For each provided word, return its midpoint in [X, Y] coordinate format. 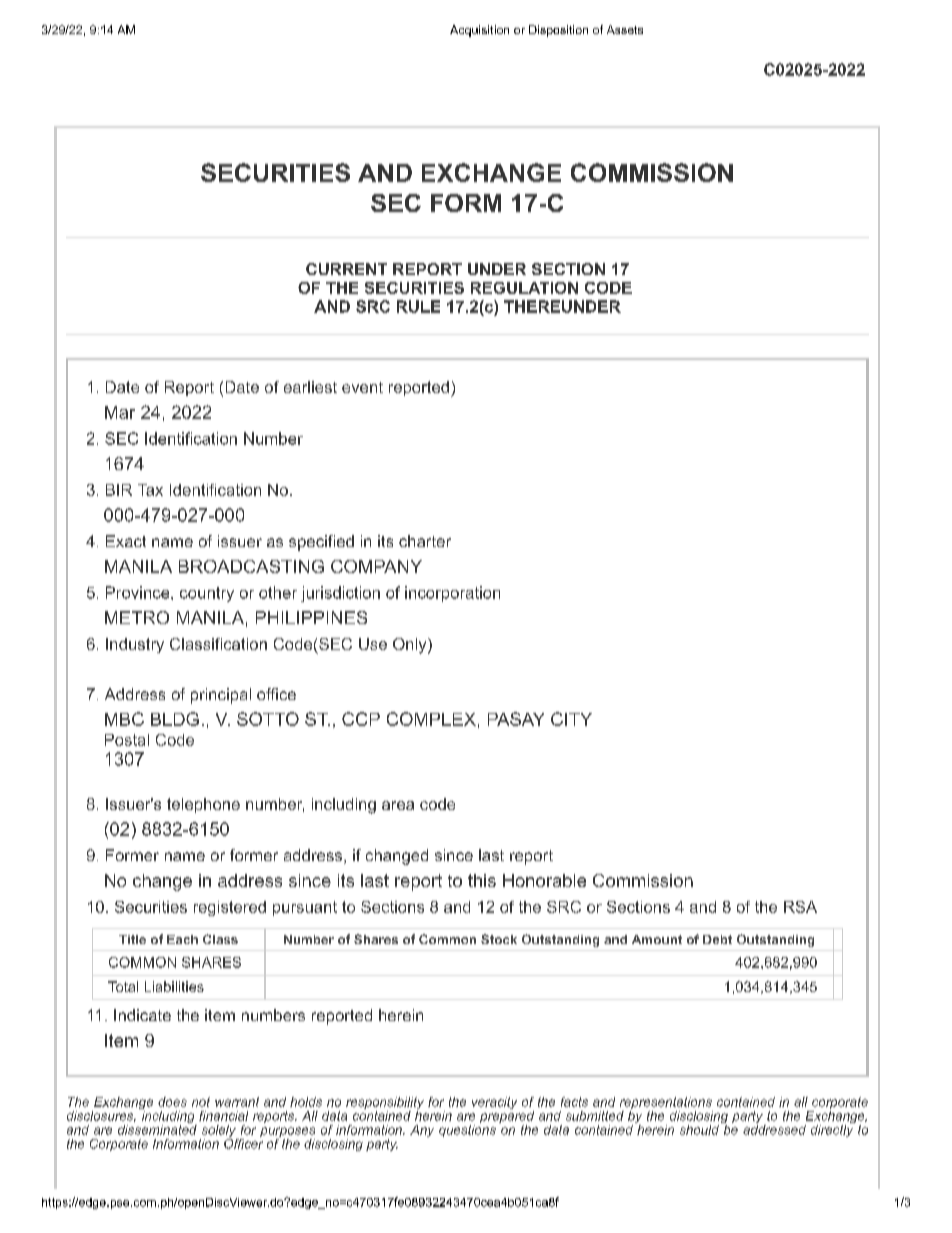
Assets [625, 29]
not [201, 1102]
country [207, 594]
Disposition [558, 31]
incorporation [452, 594]
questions [467, 1129]
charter [425, 541]
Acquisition [479, 31]
